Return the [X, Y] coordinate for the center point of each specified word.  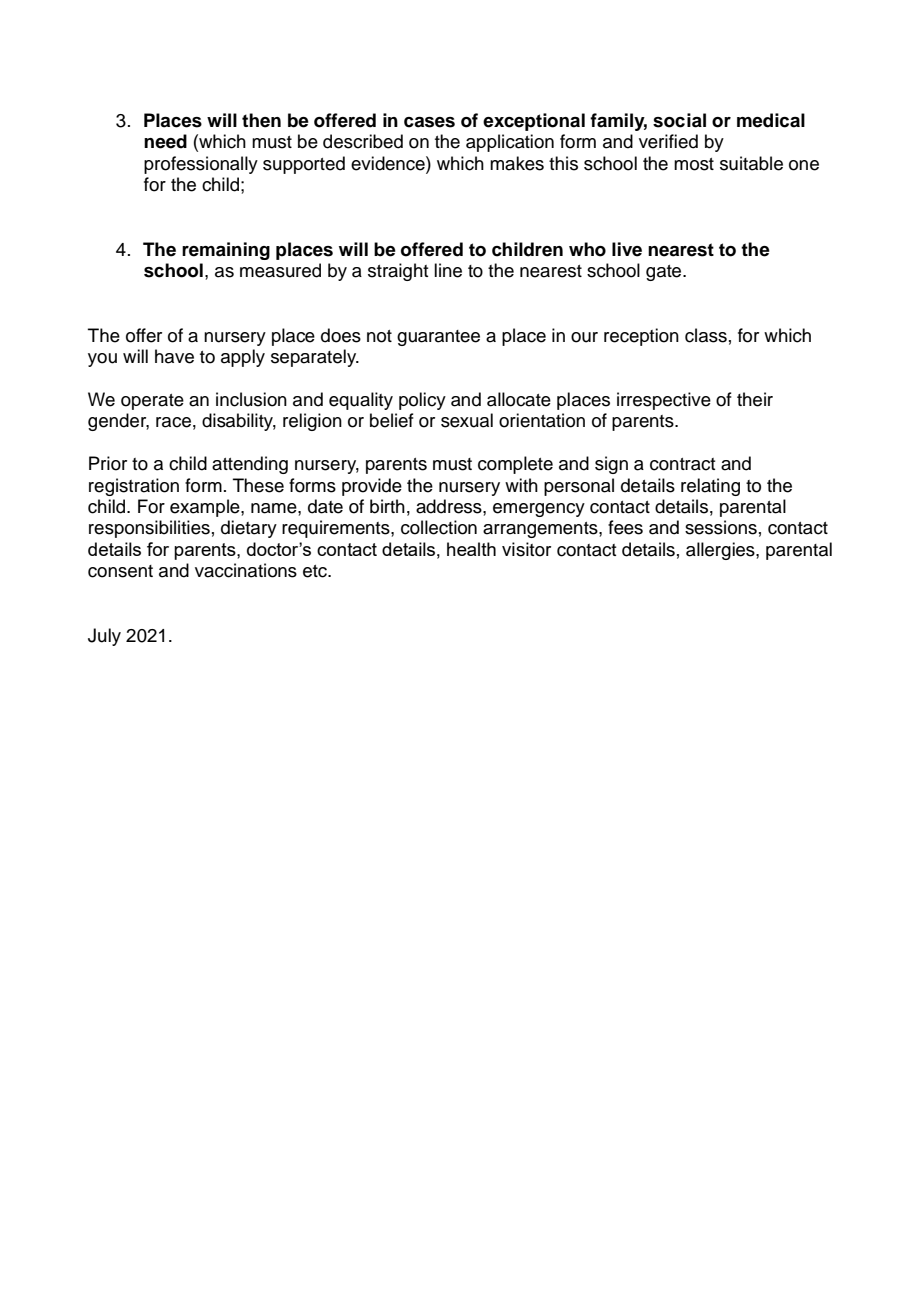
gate [665, 273]
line [448, 270]
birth [387, 506]
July [104, 637]
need [165, 141]
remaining [226, 251]
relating [710, 487]
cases [429, 122]
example [206, 508]
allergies [721, 551]
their [755, 399]
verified [668, 141]
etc [316, 571]
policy [422, 401]
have [174, 356]
